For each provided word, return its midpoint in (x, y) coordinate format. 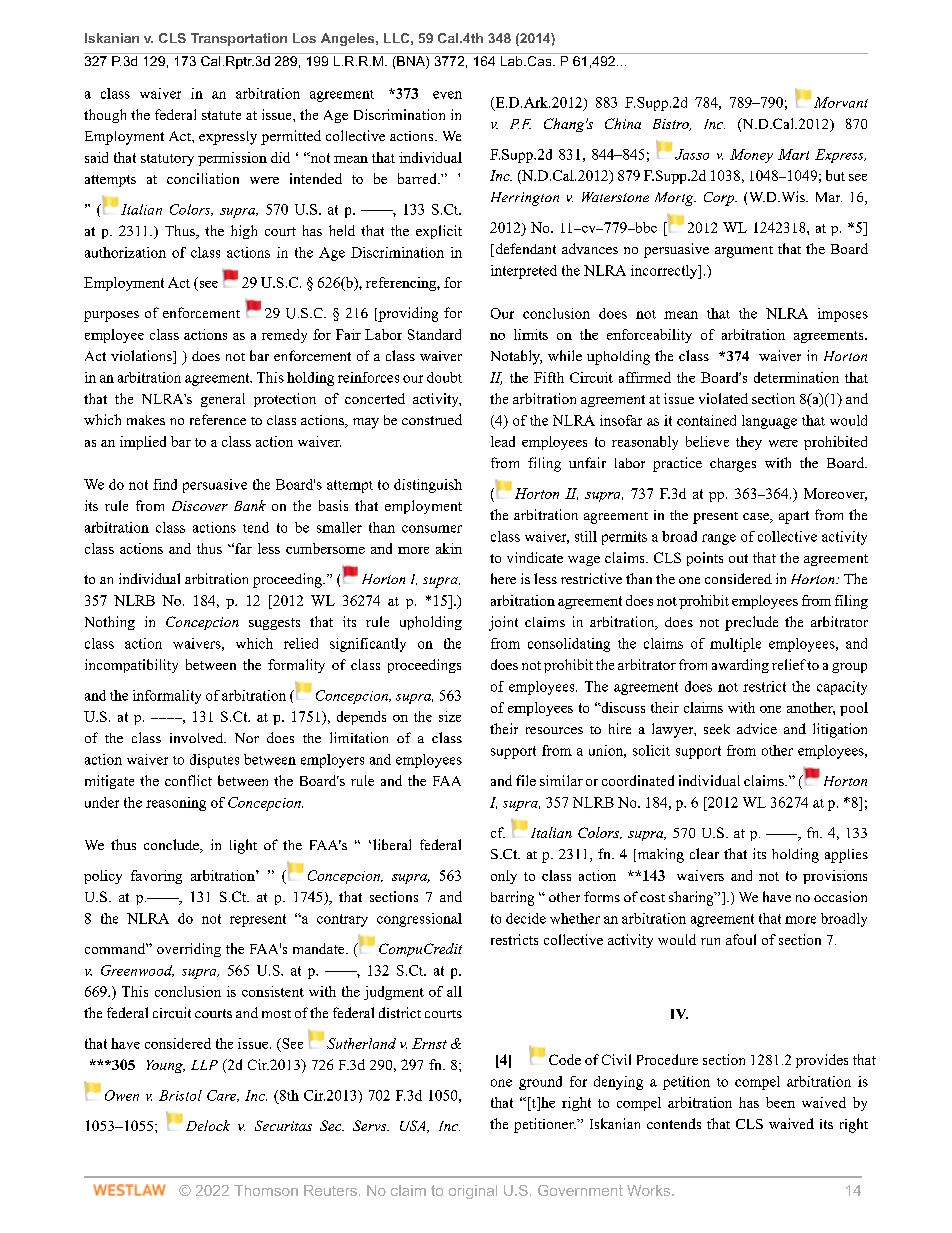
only (504, 877)
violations (142, 357)
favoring (156, 877)
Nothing (110, 623)
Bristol (180, 1095)
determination (796, 377)
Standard (434, 334)
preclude (751, 623)
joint (503, 623)
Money (751, 156)
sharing (692, 898)
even (447, 95)
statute (221, 115)
